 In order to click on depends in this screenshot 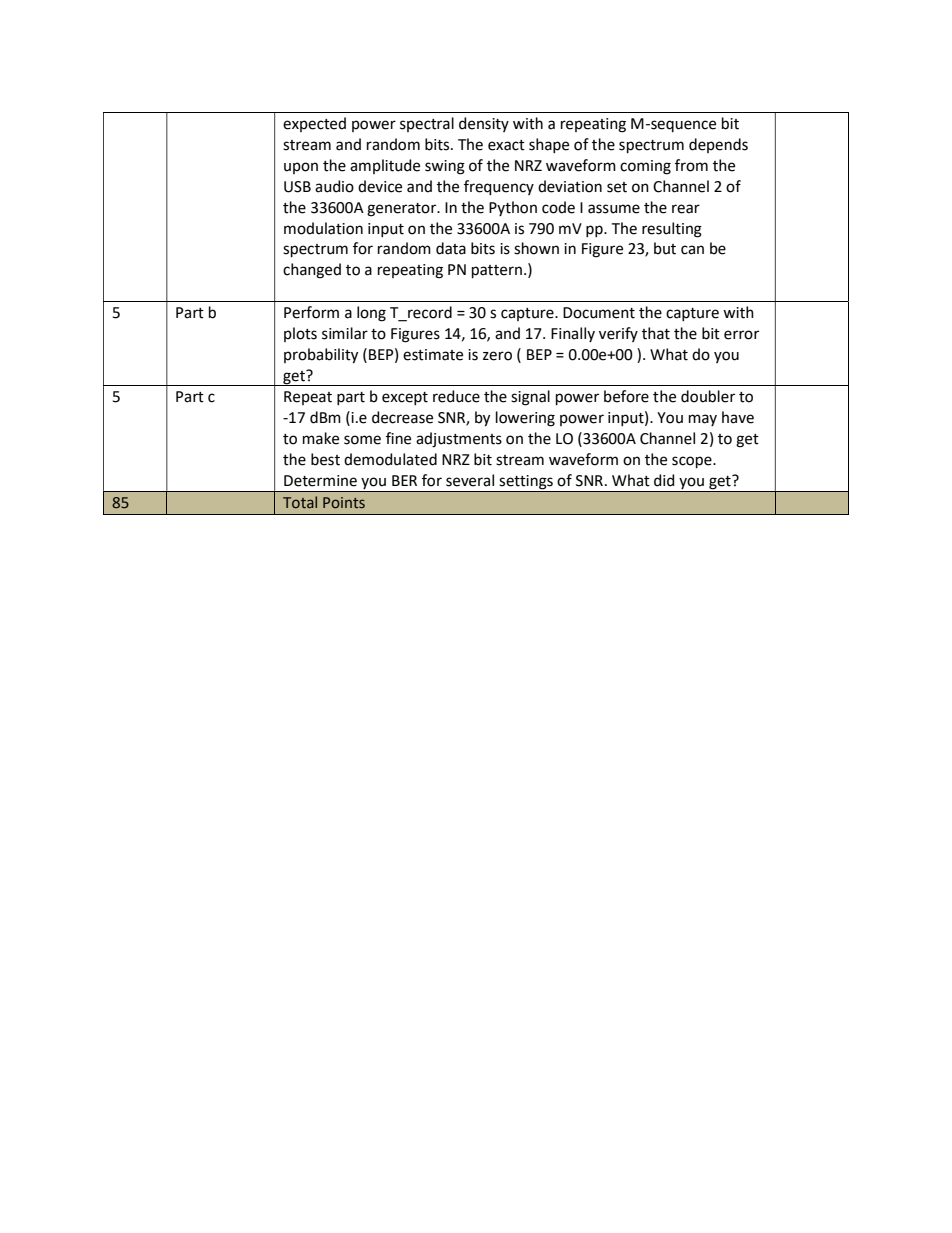, I will do `click(718, 145)`.
